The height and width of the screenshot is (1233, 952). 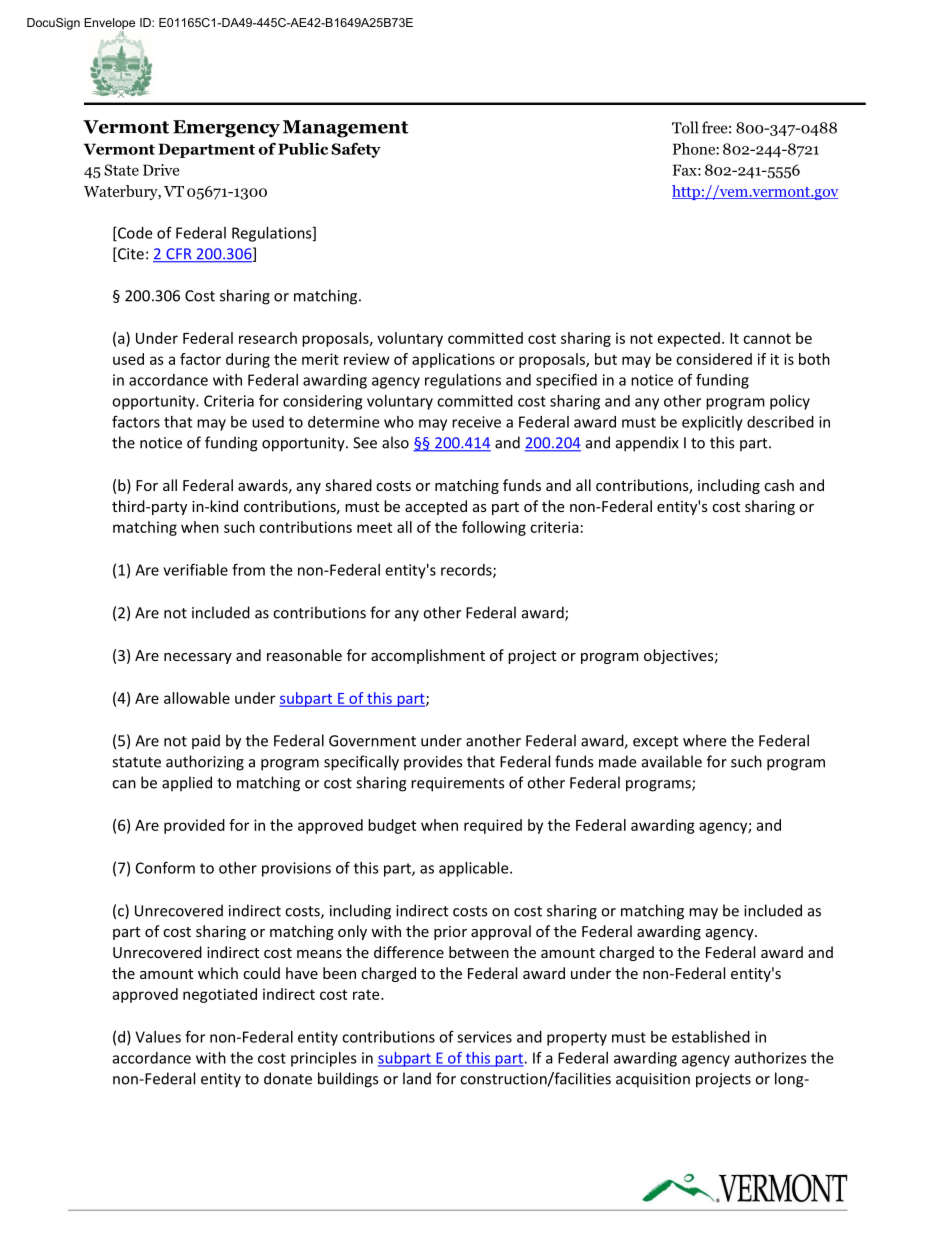 I want to click on considering, so click(x=322, y=402).
